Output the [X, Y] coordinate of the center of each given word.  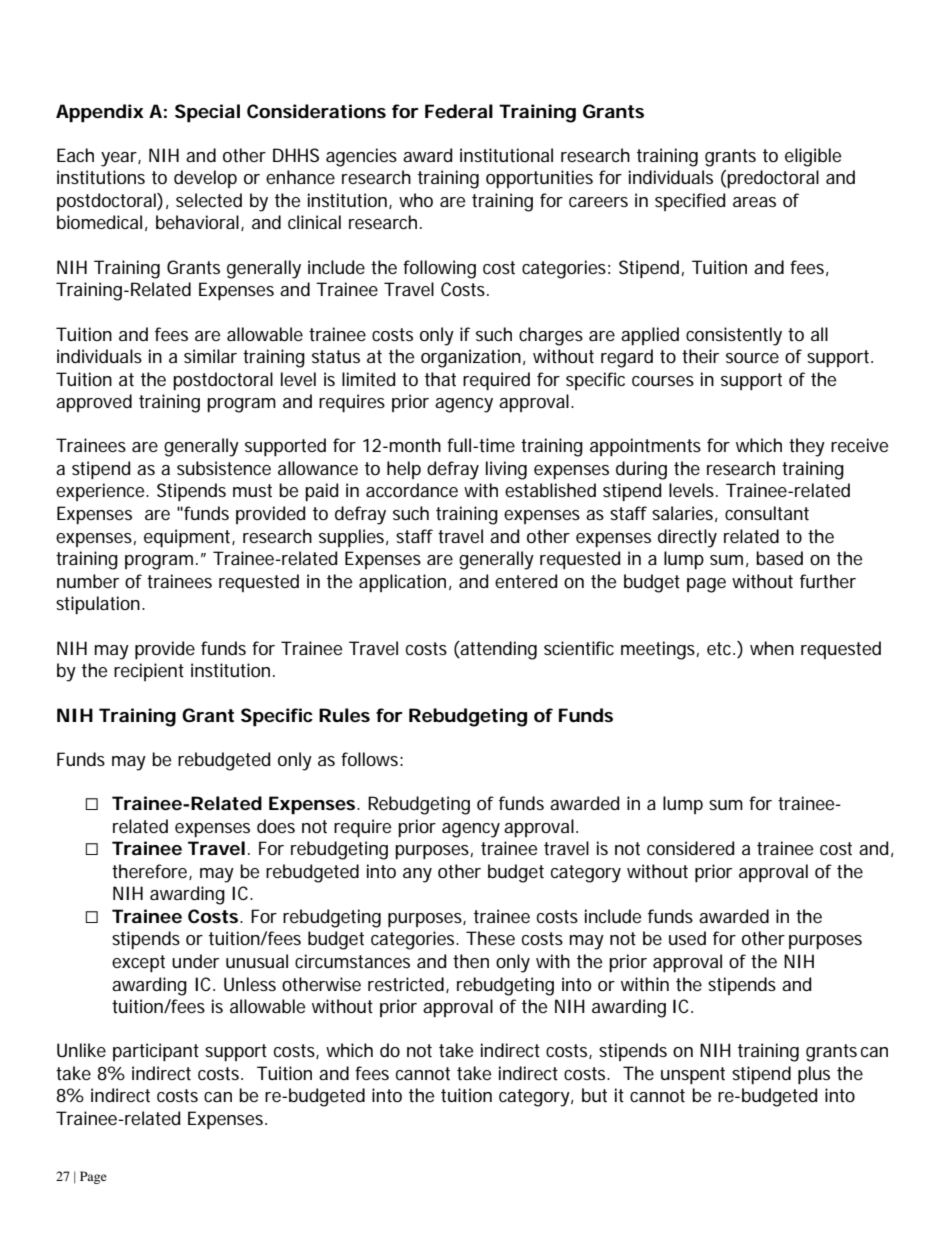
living [506, 470]
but [594, 1095]
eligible [813, 157]
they [807, 447]
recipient [149, 672]
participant [156, 1052]
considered [690, 848]
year [121, 159]
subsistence [224, 468]
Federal [459, 111]
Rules [344, 715]
